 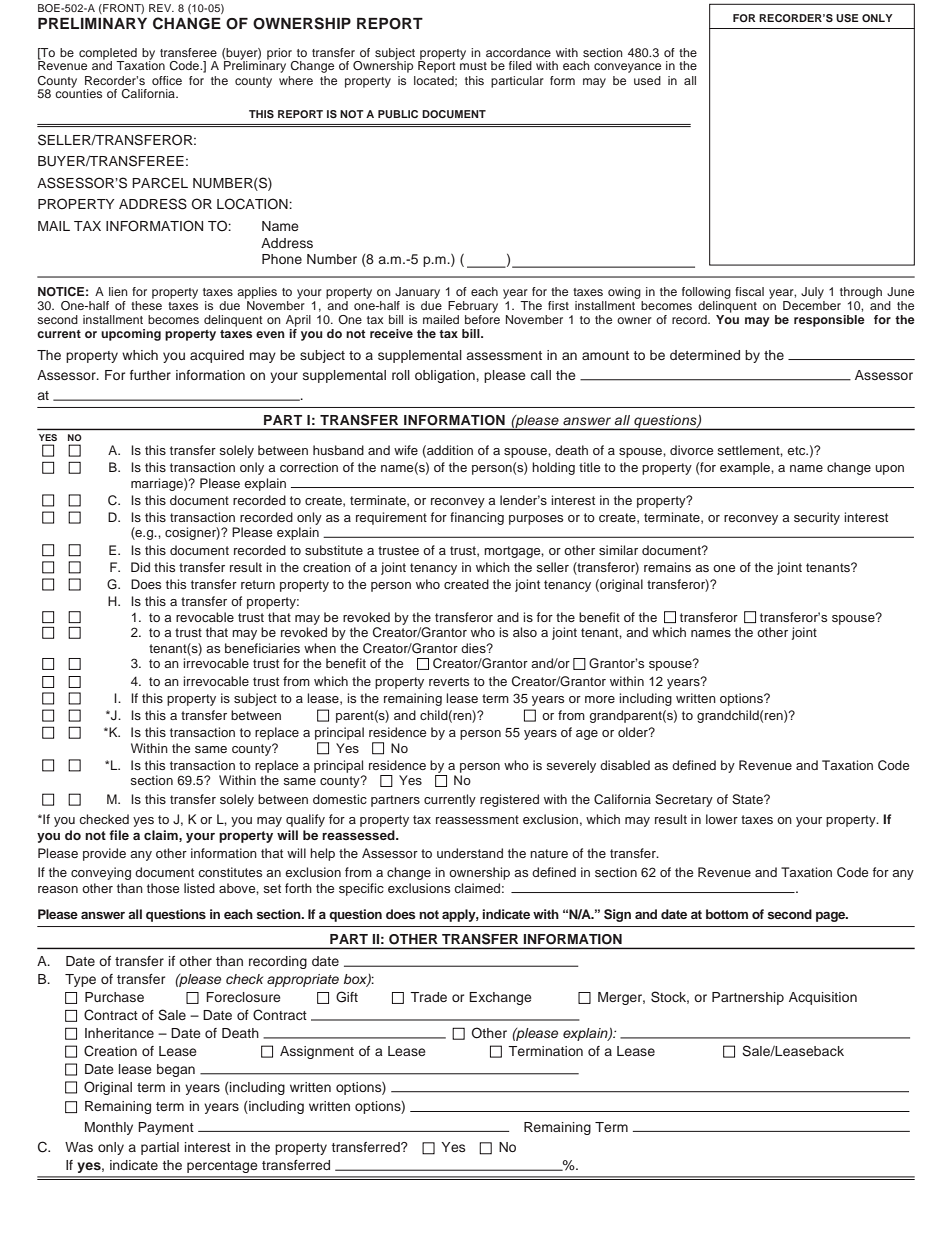 What do you see at coordinates (748, 799) in the screenshot?
I see `State` at bounding box center [748, 799].
